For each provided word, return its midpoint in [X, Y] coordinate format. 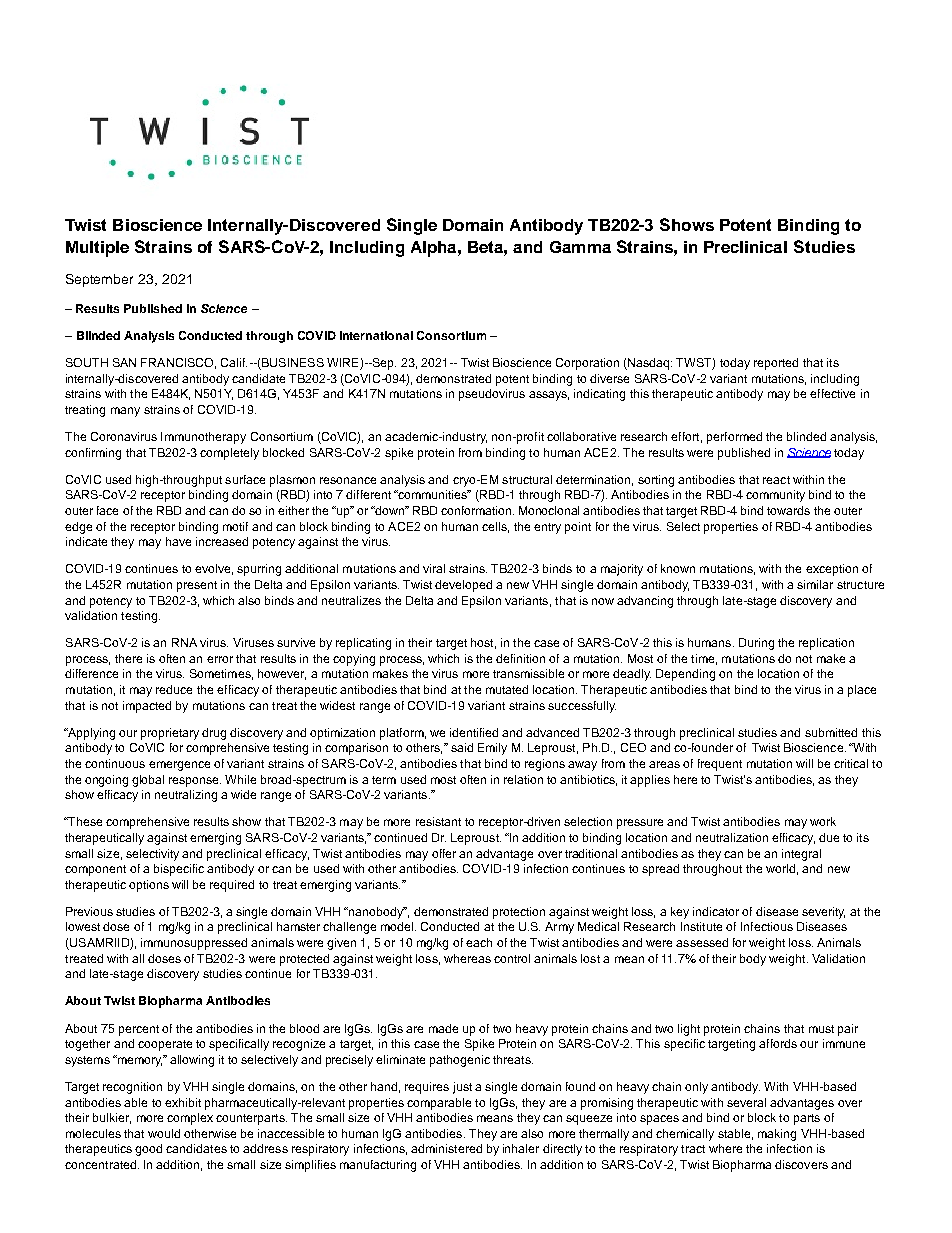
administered [446, 1148]
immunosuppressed [194, 944]
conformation [477, 510]
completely [229, 454]
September [99, 280]
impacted [147, 707]
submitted [831, 732]
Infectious [767, 926]
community [775, 496]
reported [776, 364]
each [479, 942]
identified [474, 732]
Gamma [580, 247]
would [164, 1133]
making [777, 1135]
